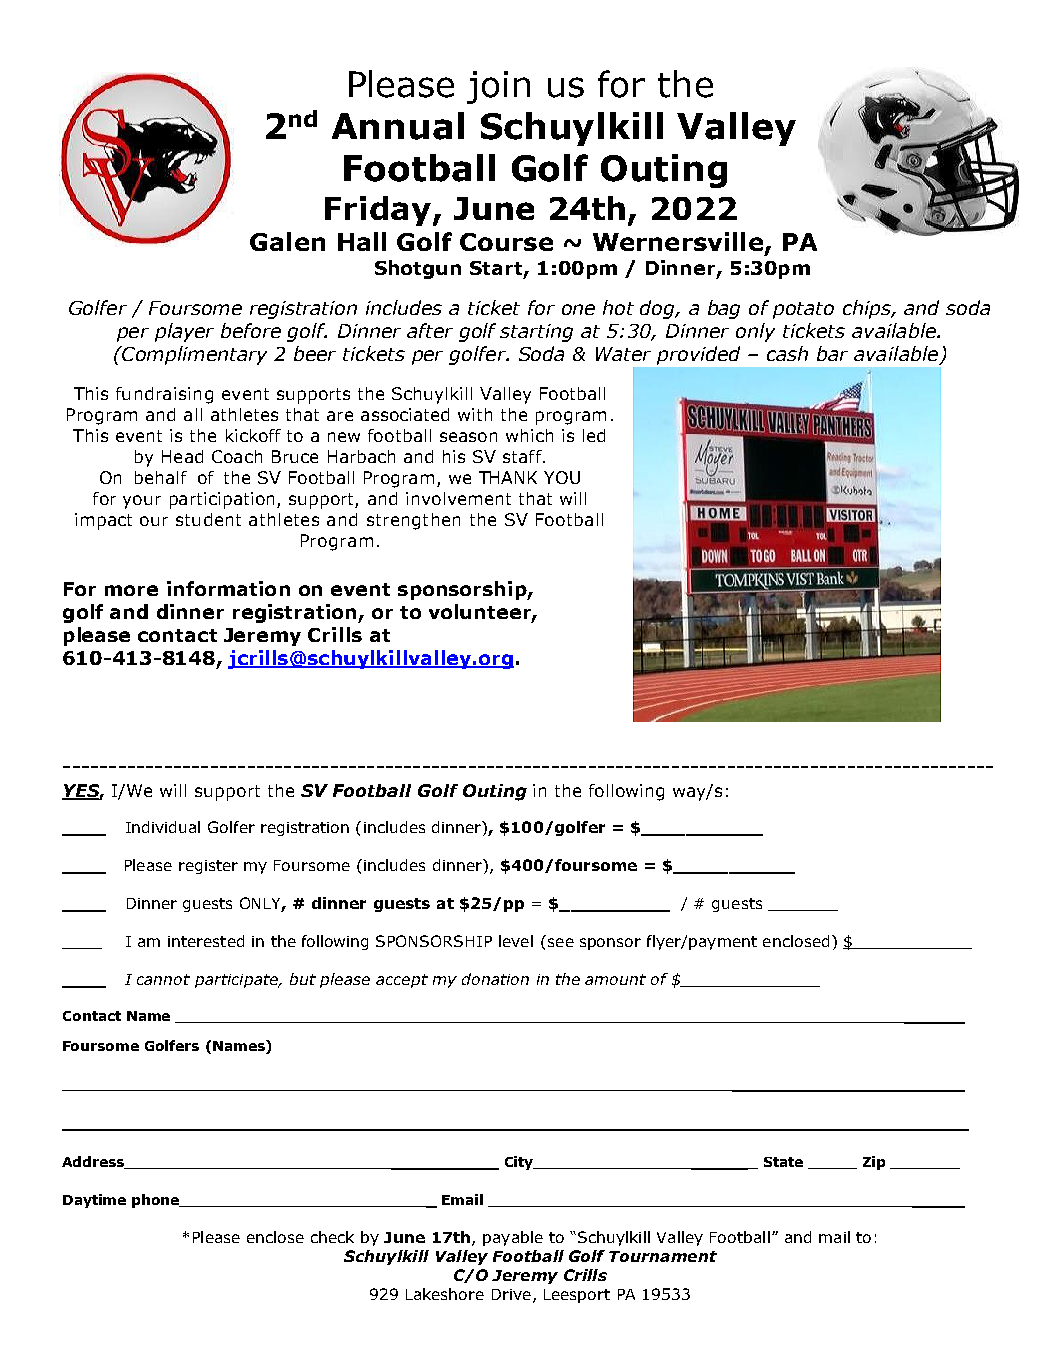  I want to click on Daytime, so click(94, 1201).
